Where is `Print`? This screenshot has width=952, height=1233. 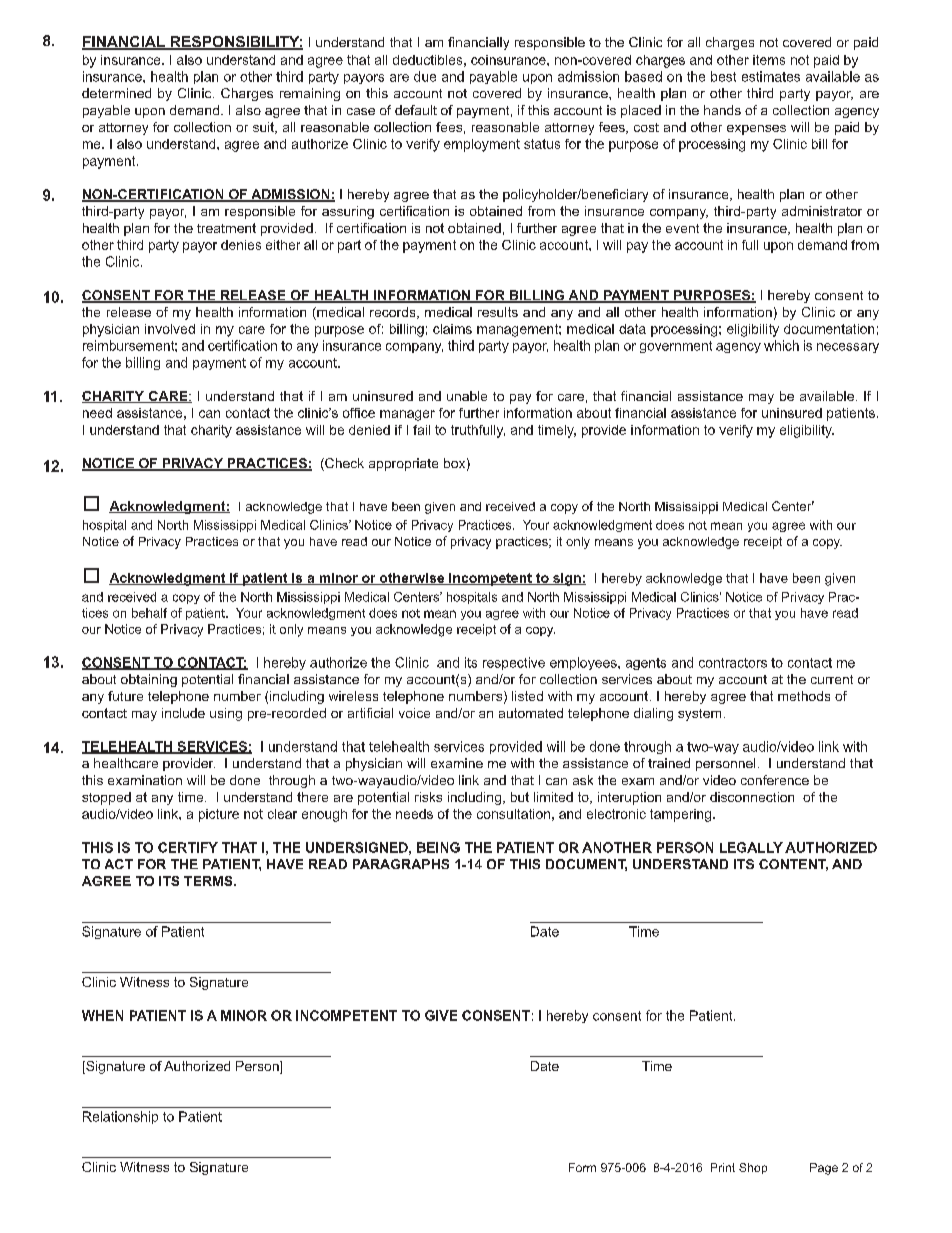 Print is located at coordinates (723, 1167).
